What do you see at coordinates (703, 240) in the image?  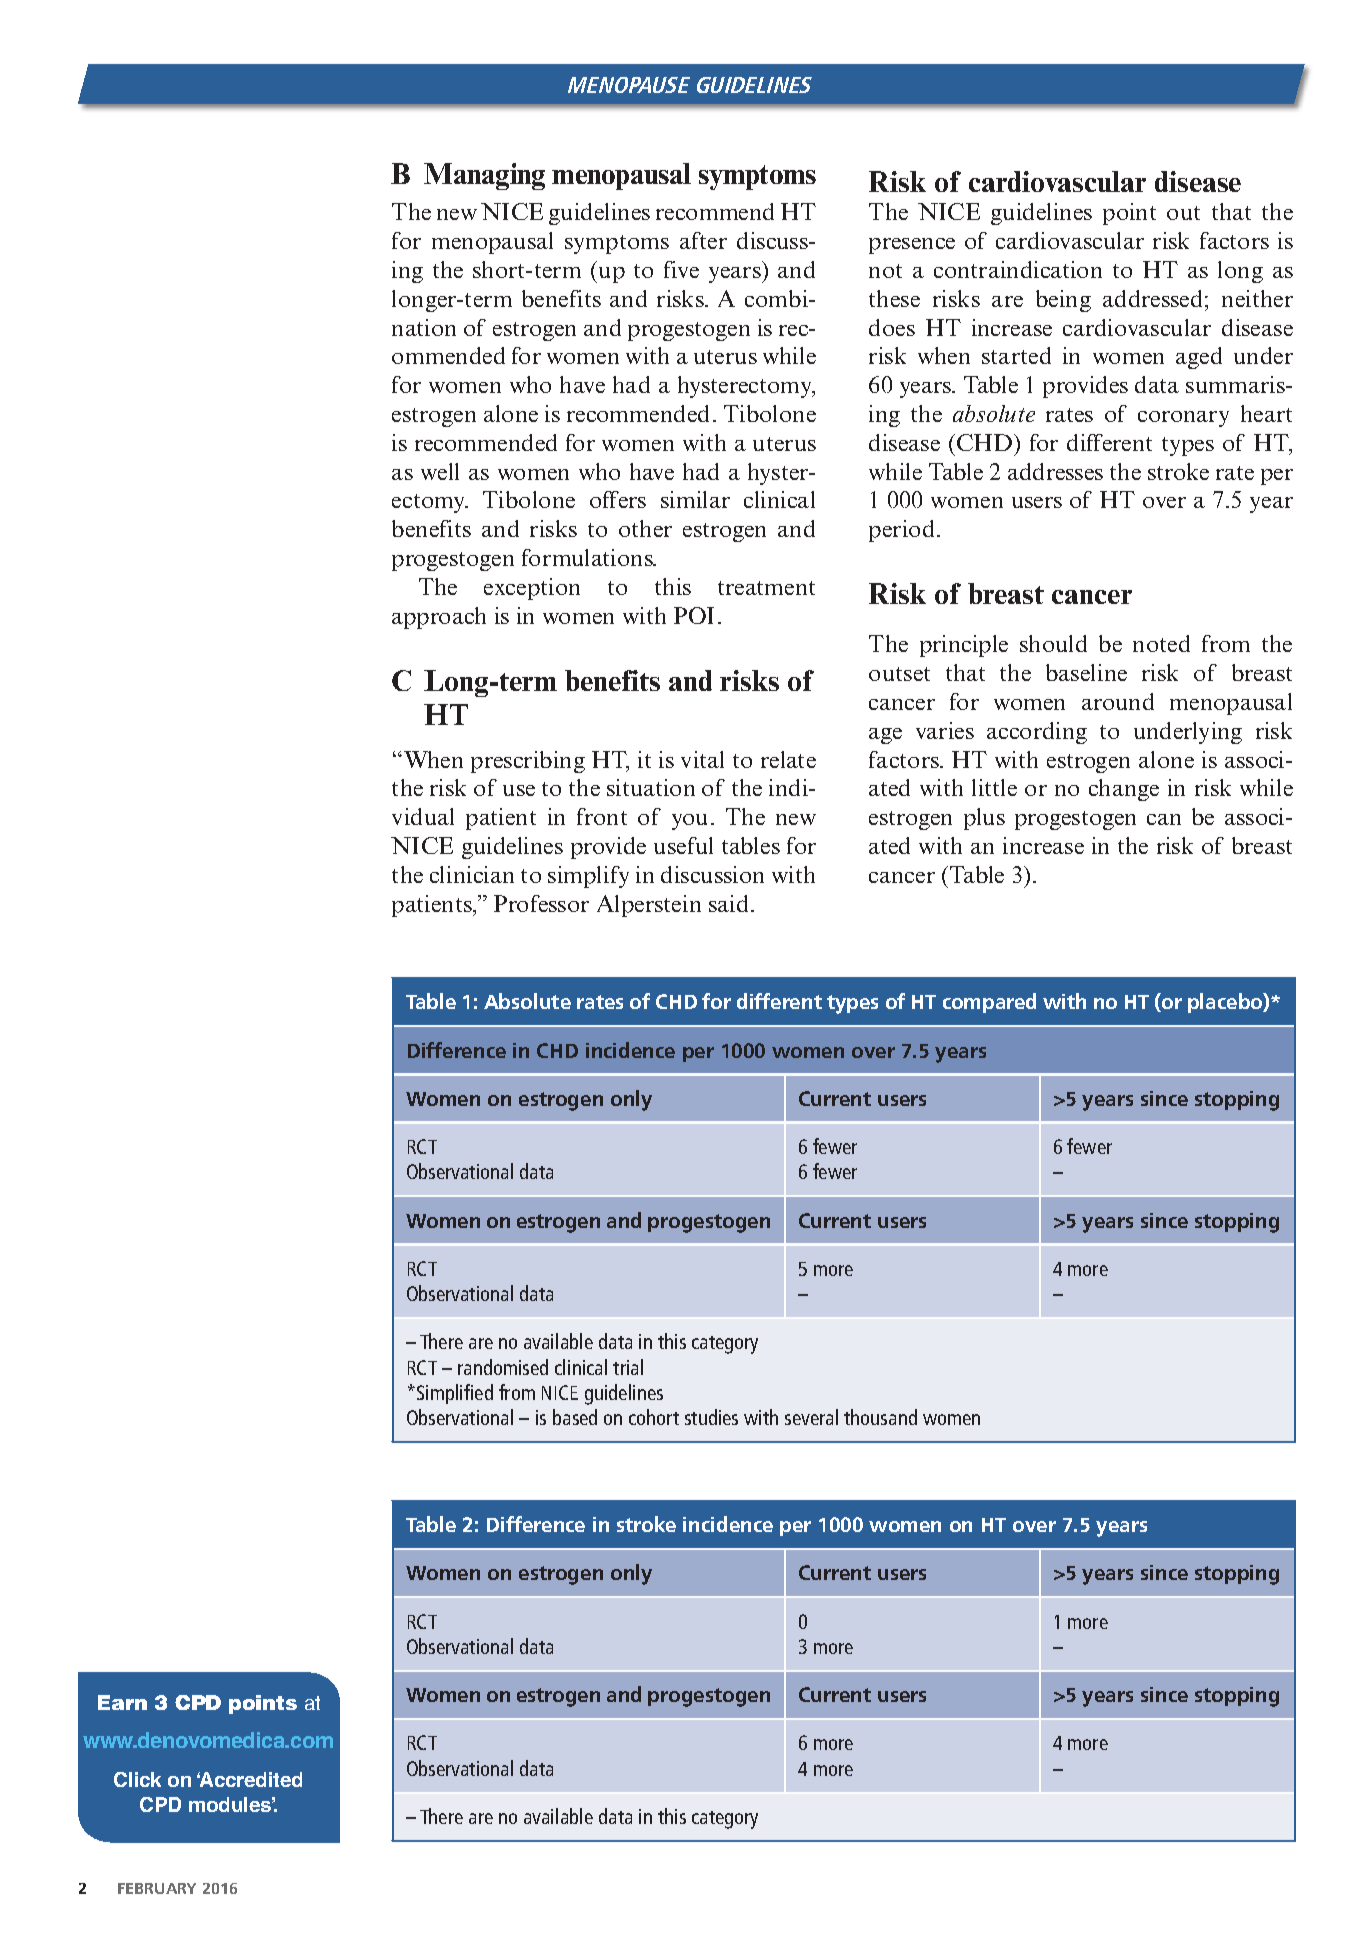 I see `after` at bounding box center [703, 240].
